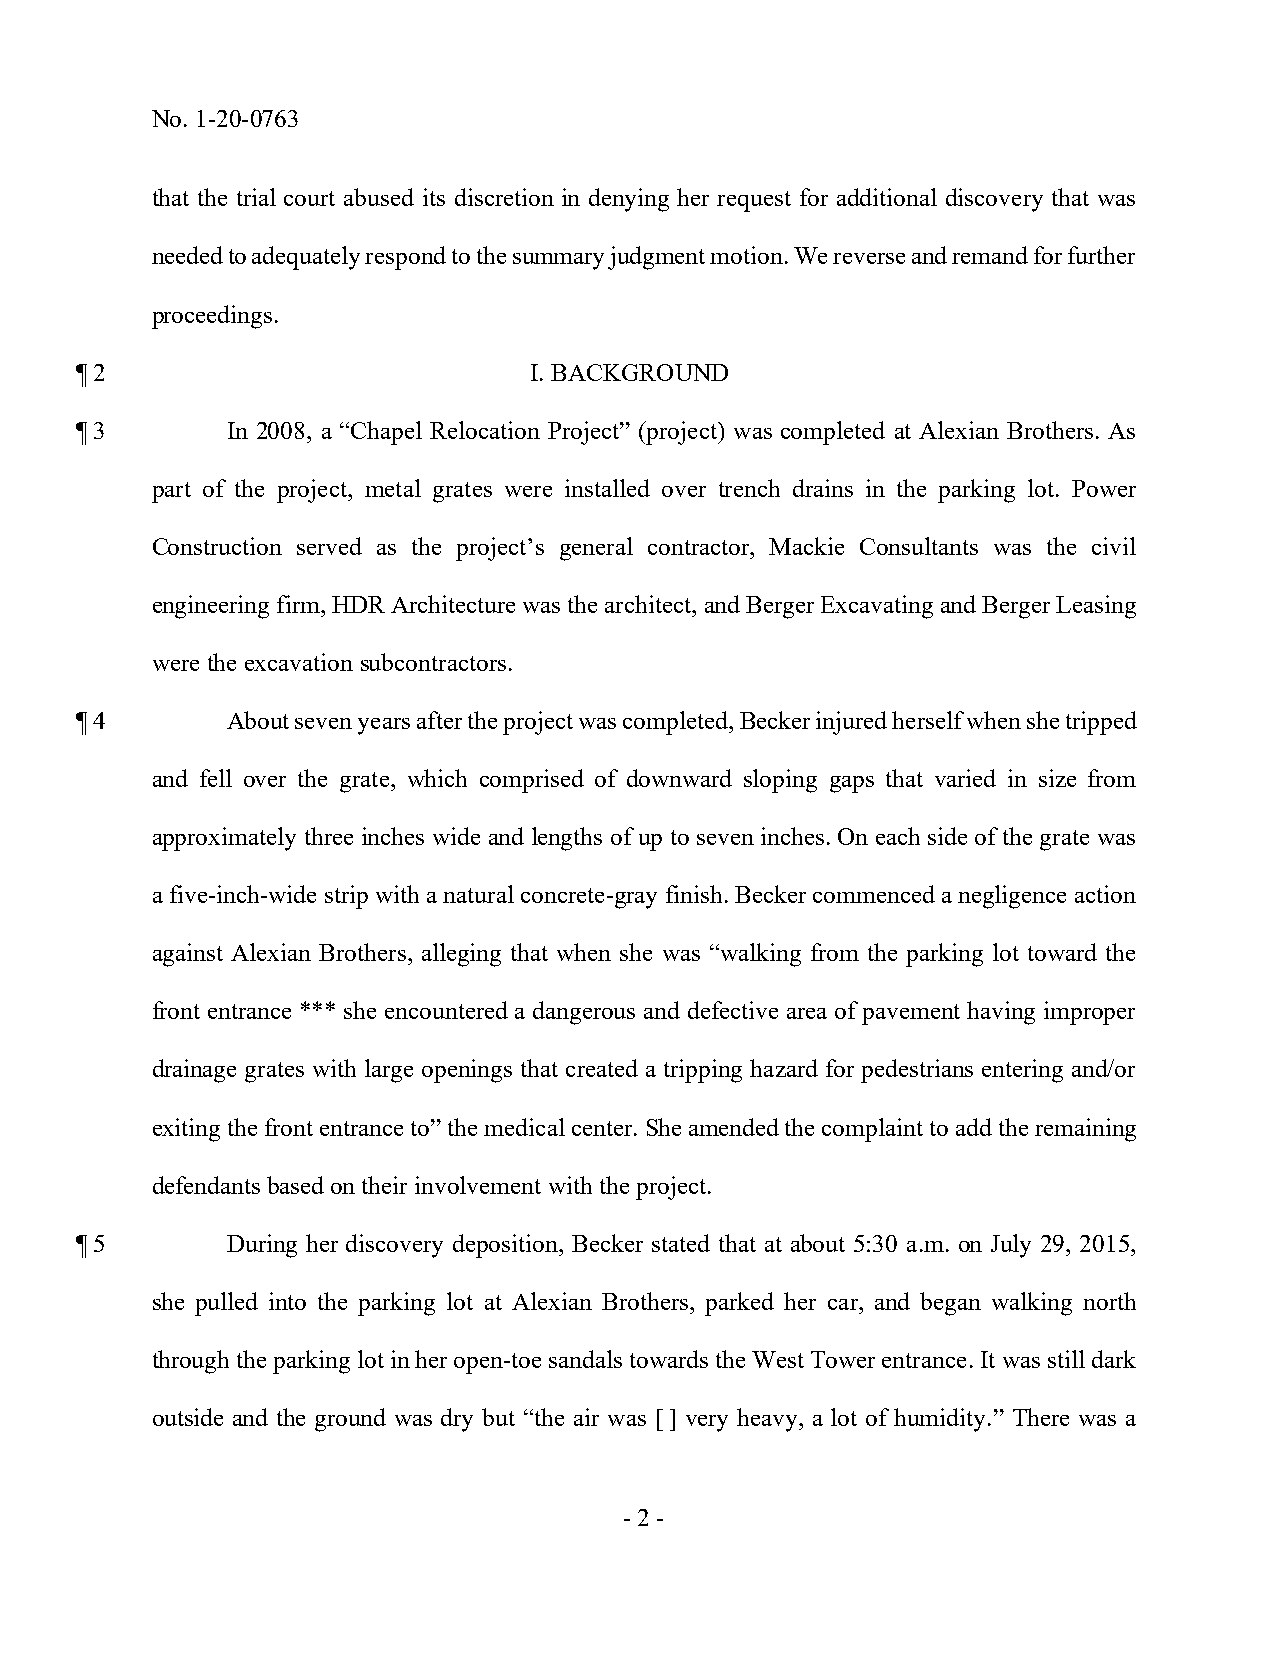 This screenshot has height=1667, width=1288. Describe the element at coordinates (586, 1417) in the screenshot. I see `air` at that location.
